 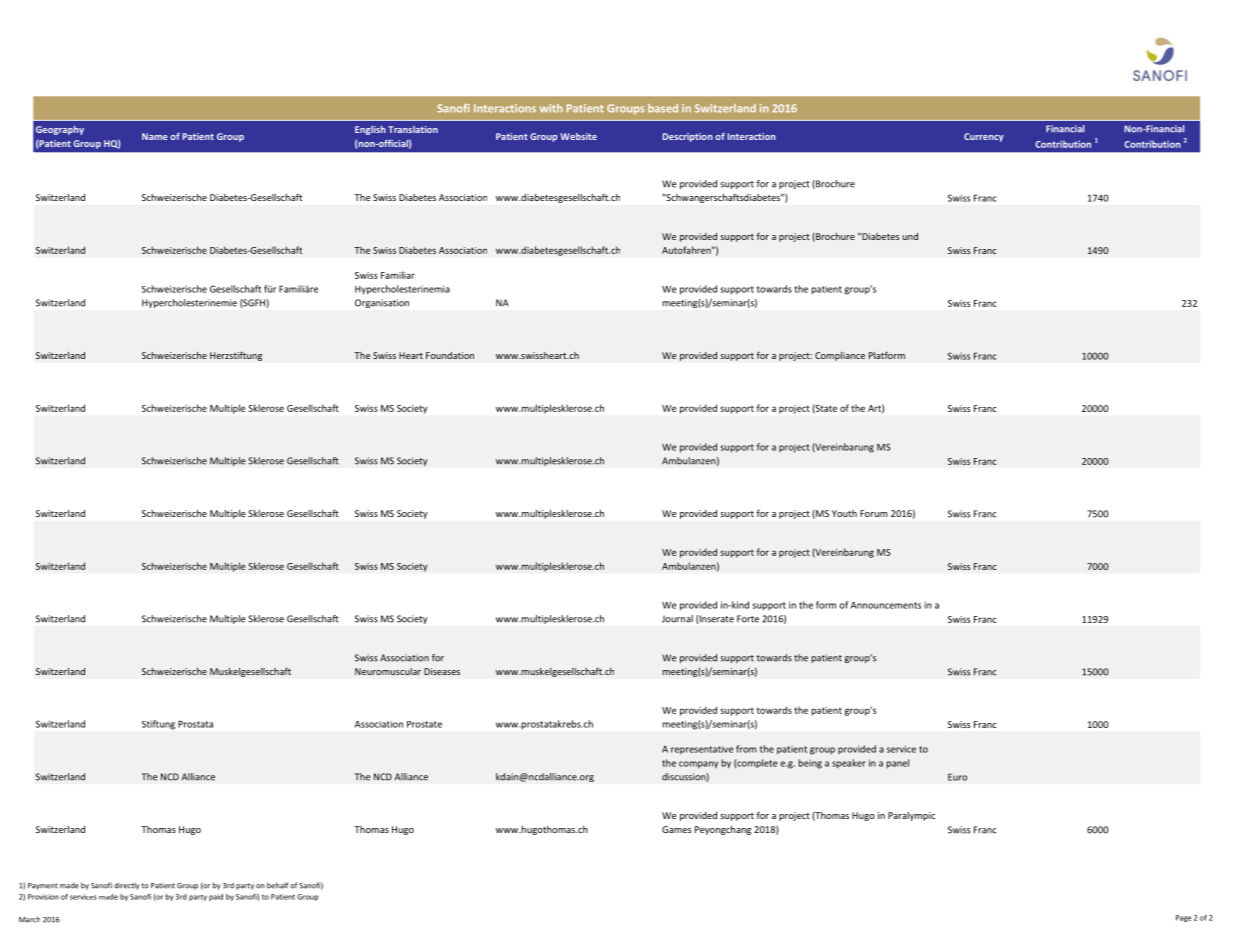 What do you see at coordinates (984, 137) in the page?
I see `Currency` at bounding box center [984, 137].
